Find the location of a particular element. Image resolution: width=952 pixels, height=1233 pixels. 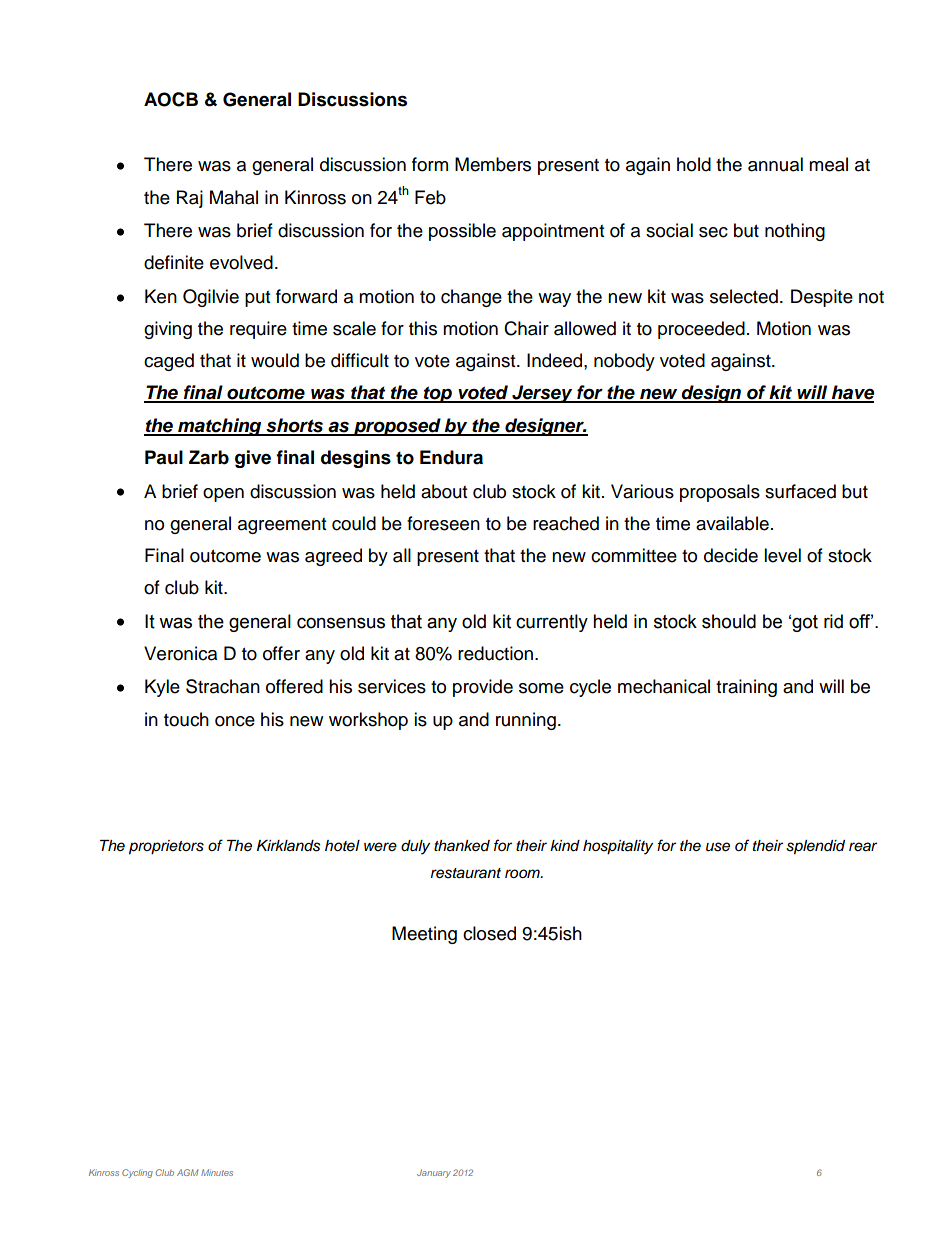

Minutes is located at coordinates (217, 1172).
